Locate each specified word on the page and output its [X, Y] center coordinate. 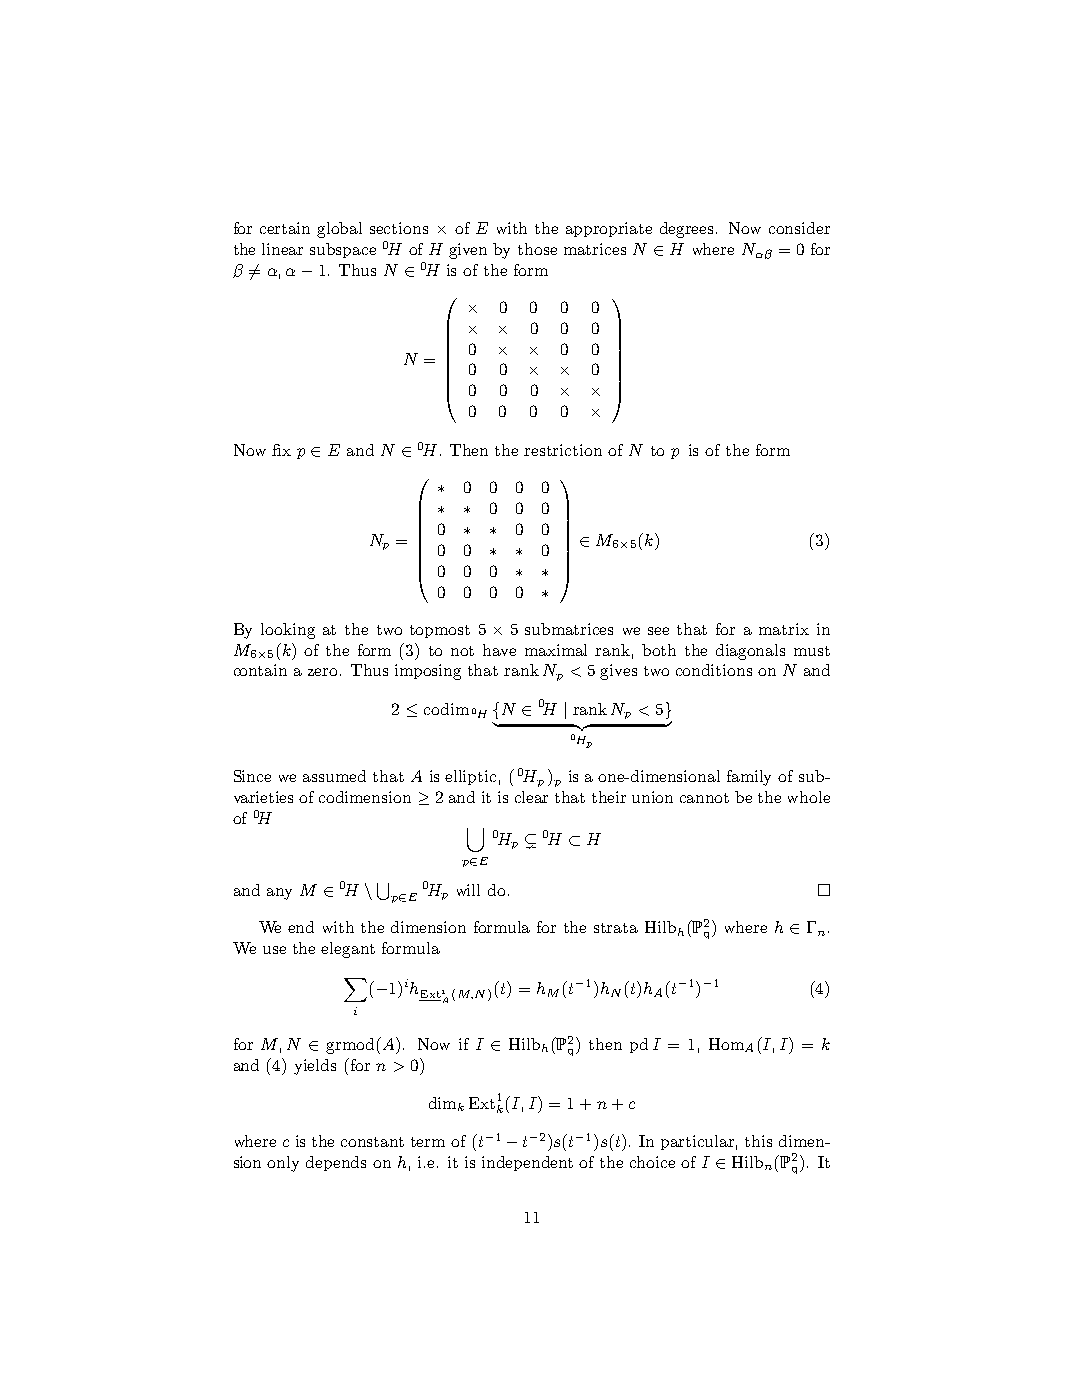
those [537, 249]
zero [322, 672]
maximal [556, 650]
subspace [343, 250]
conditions [714, 670]
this [758, 1141]
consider [799, 228]
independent [527, 1163]
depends [336, 1163]
